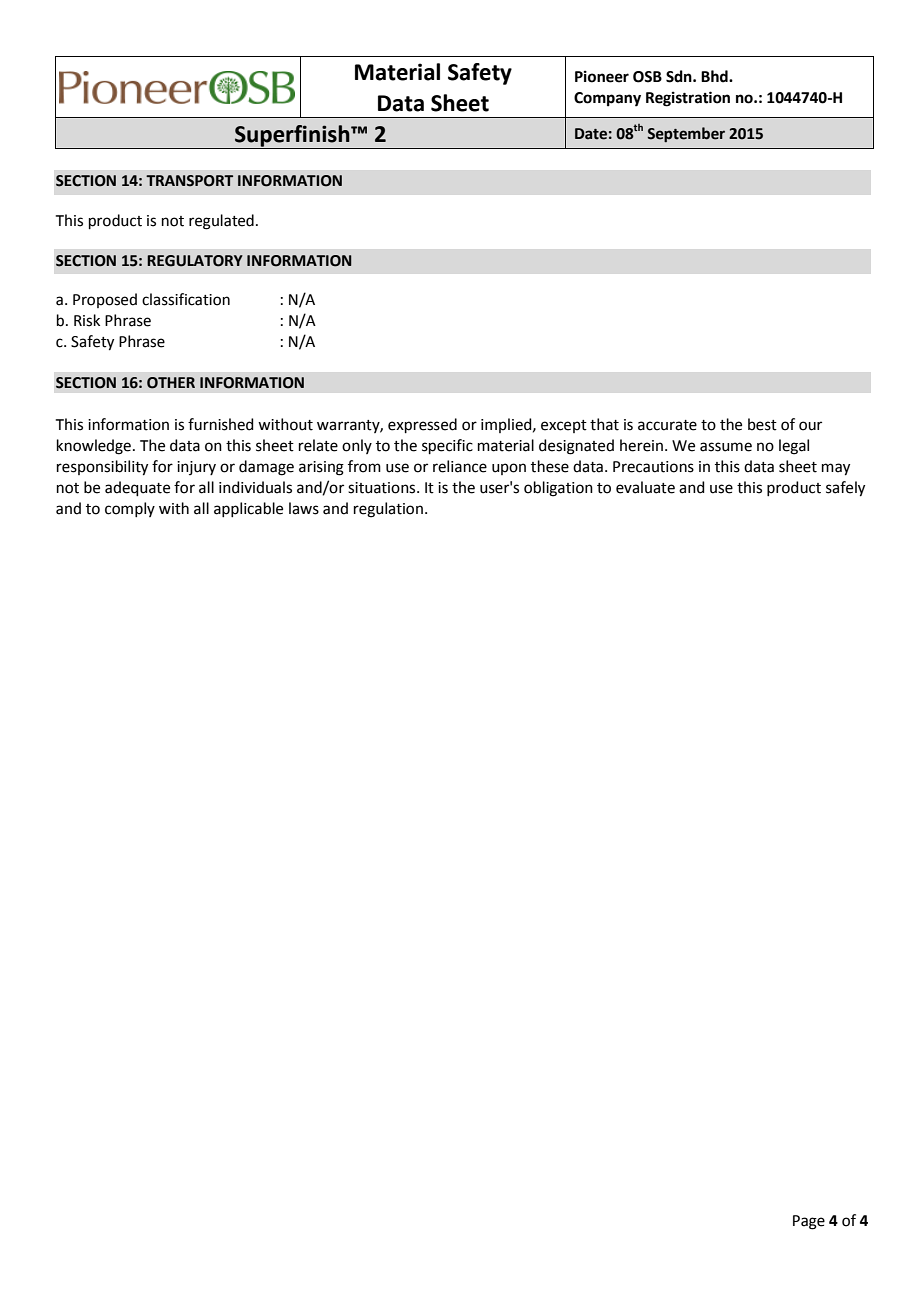 This image has width=924, height=1308. What do you see at coordinates (607, 99) in the image?
I see `Company` at bounding box center [607, 99].
